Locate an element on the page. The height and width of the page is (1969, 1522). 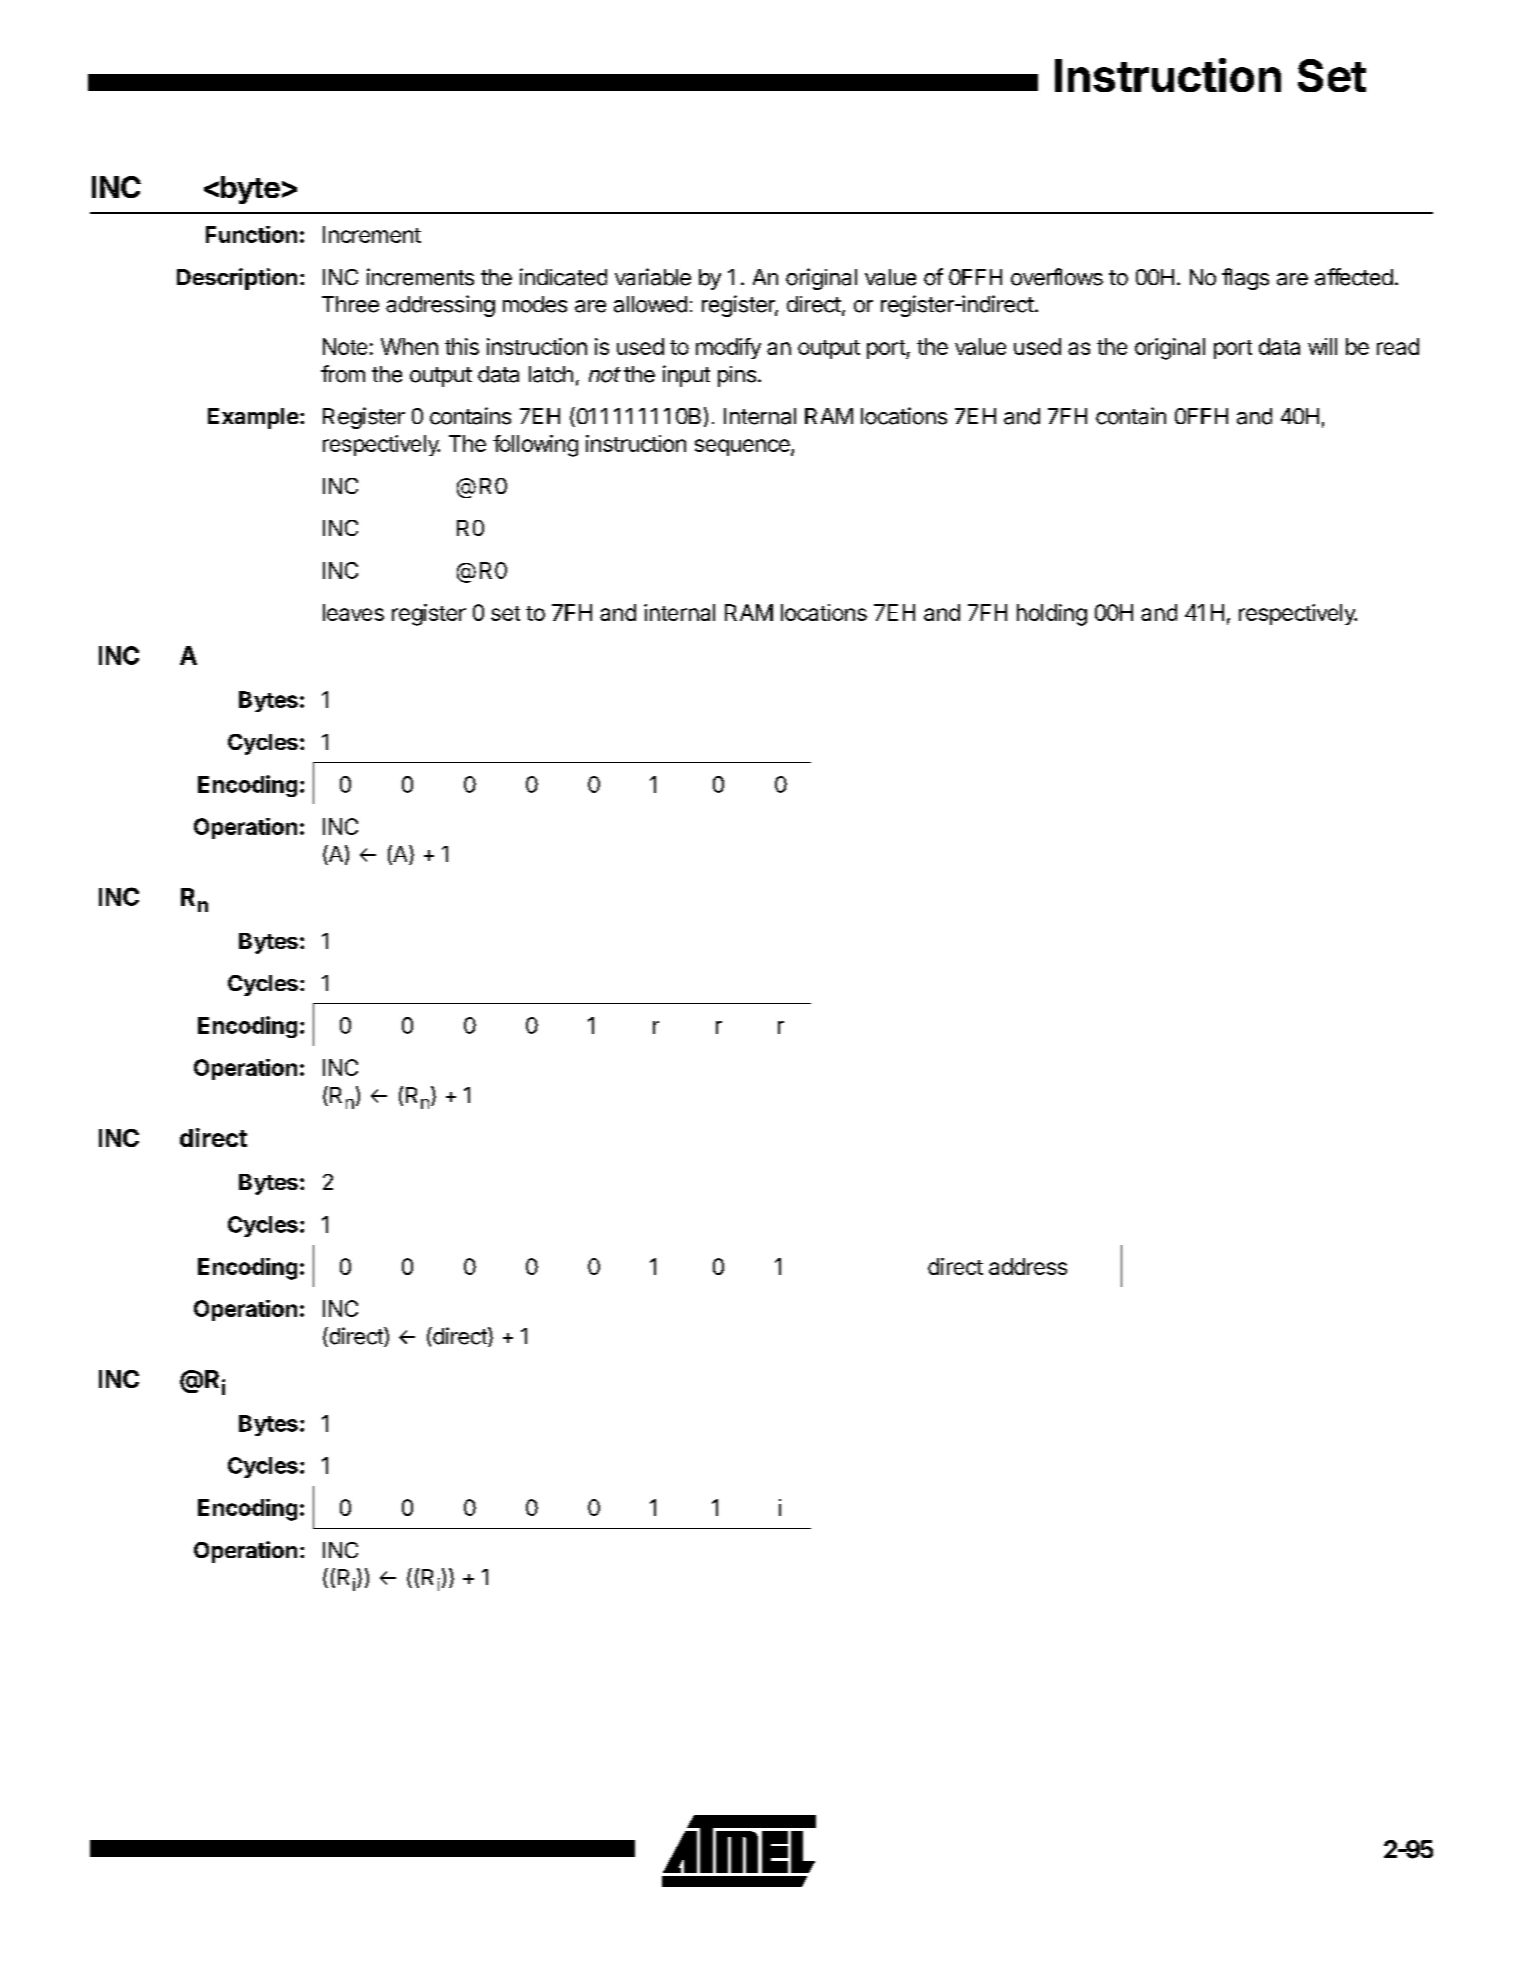
modify is located at coordinates (728, 348).
